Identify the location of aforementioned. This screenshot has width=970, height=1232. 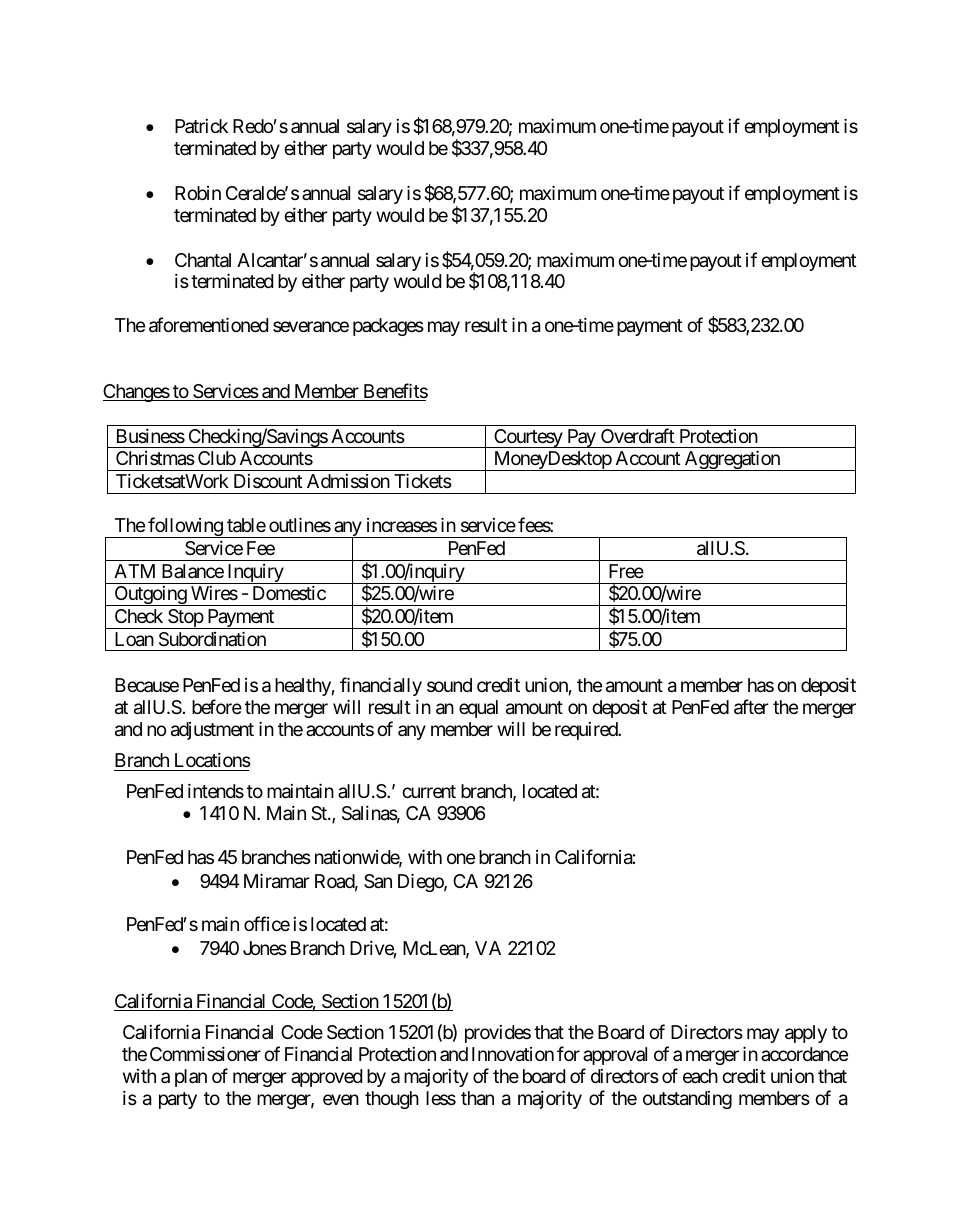
(208, 325).
